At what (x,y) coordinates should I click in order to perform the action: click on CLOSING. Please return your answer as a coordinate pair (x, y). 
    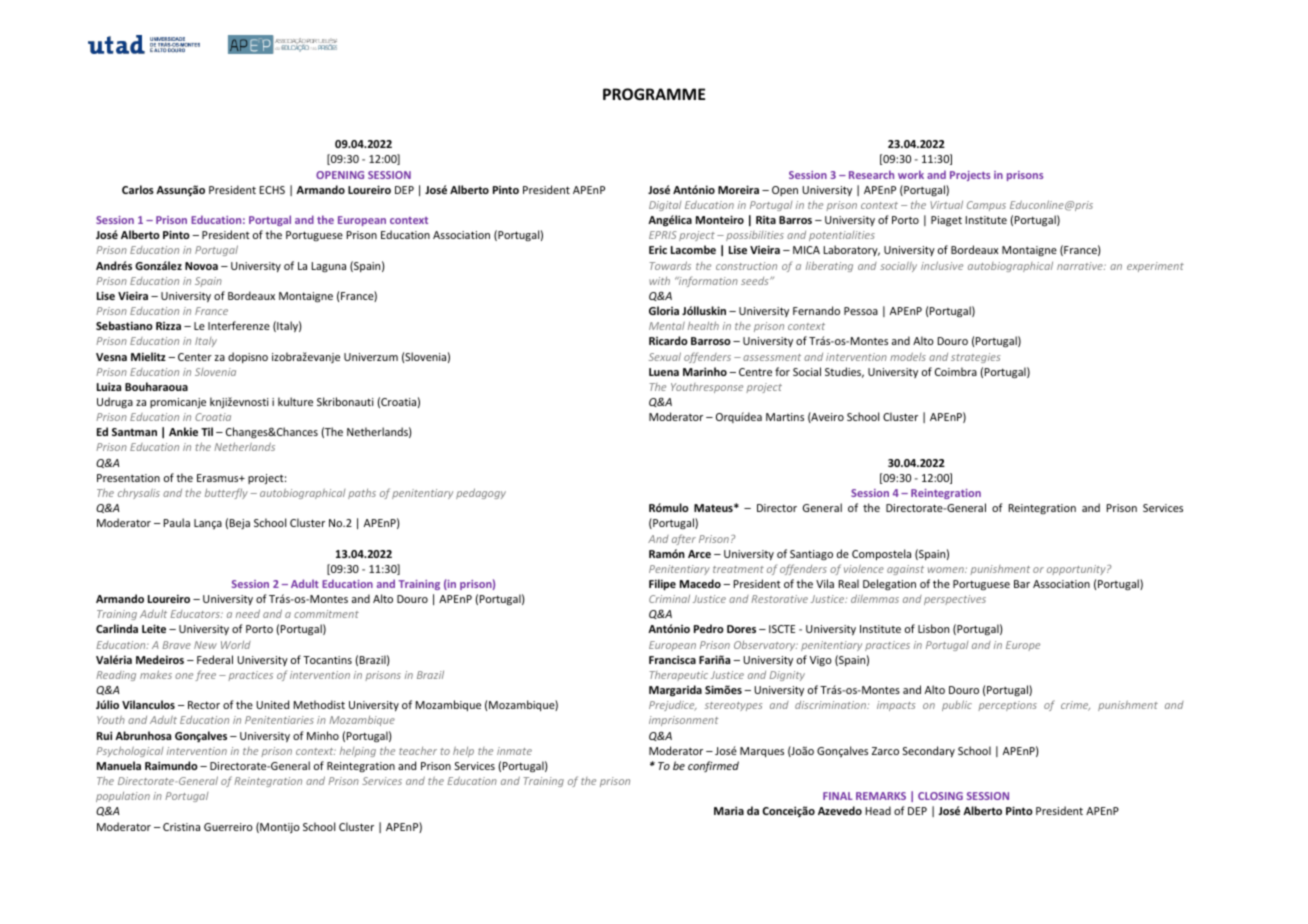
    Looking at the image, I should click on (940, 796).
